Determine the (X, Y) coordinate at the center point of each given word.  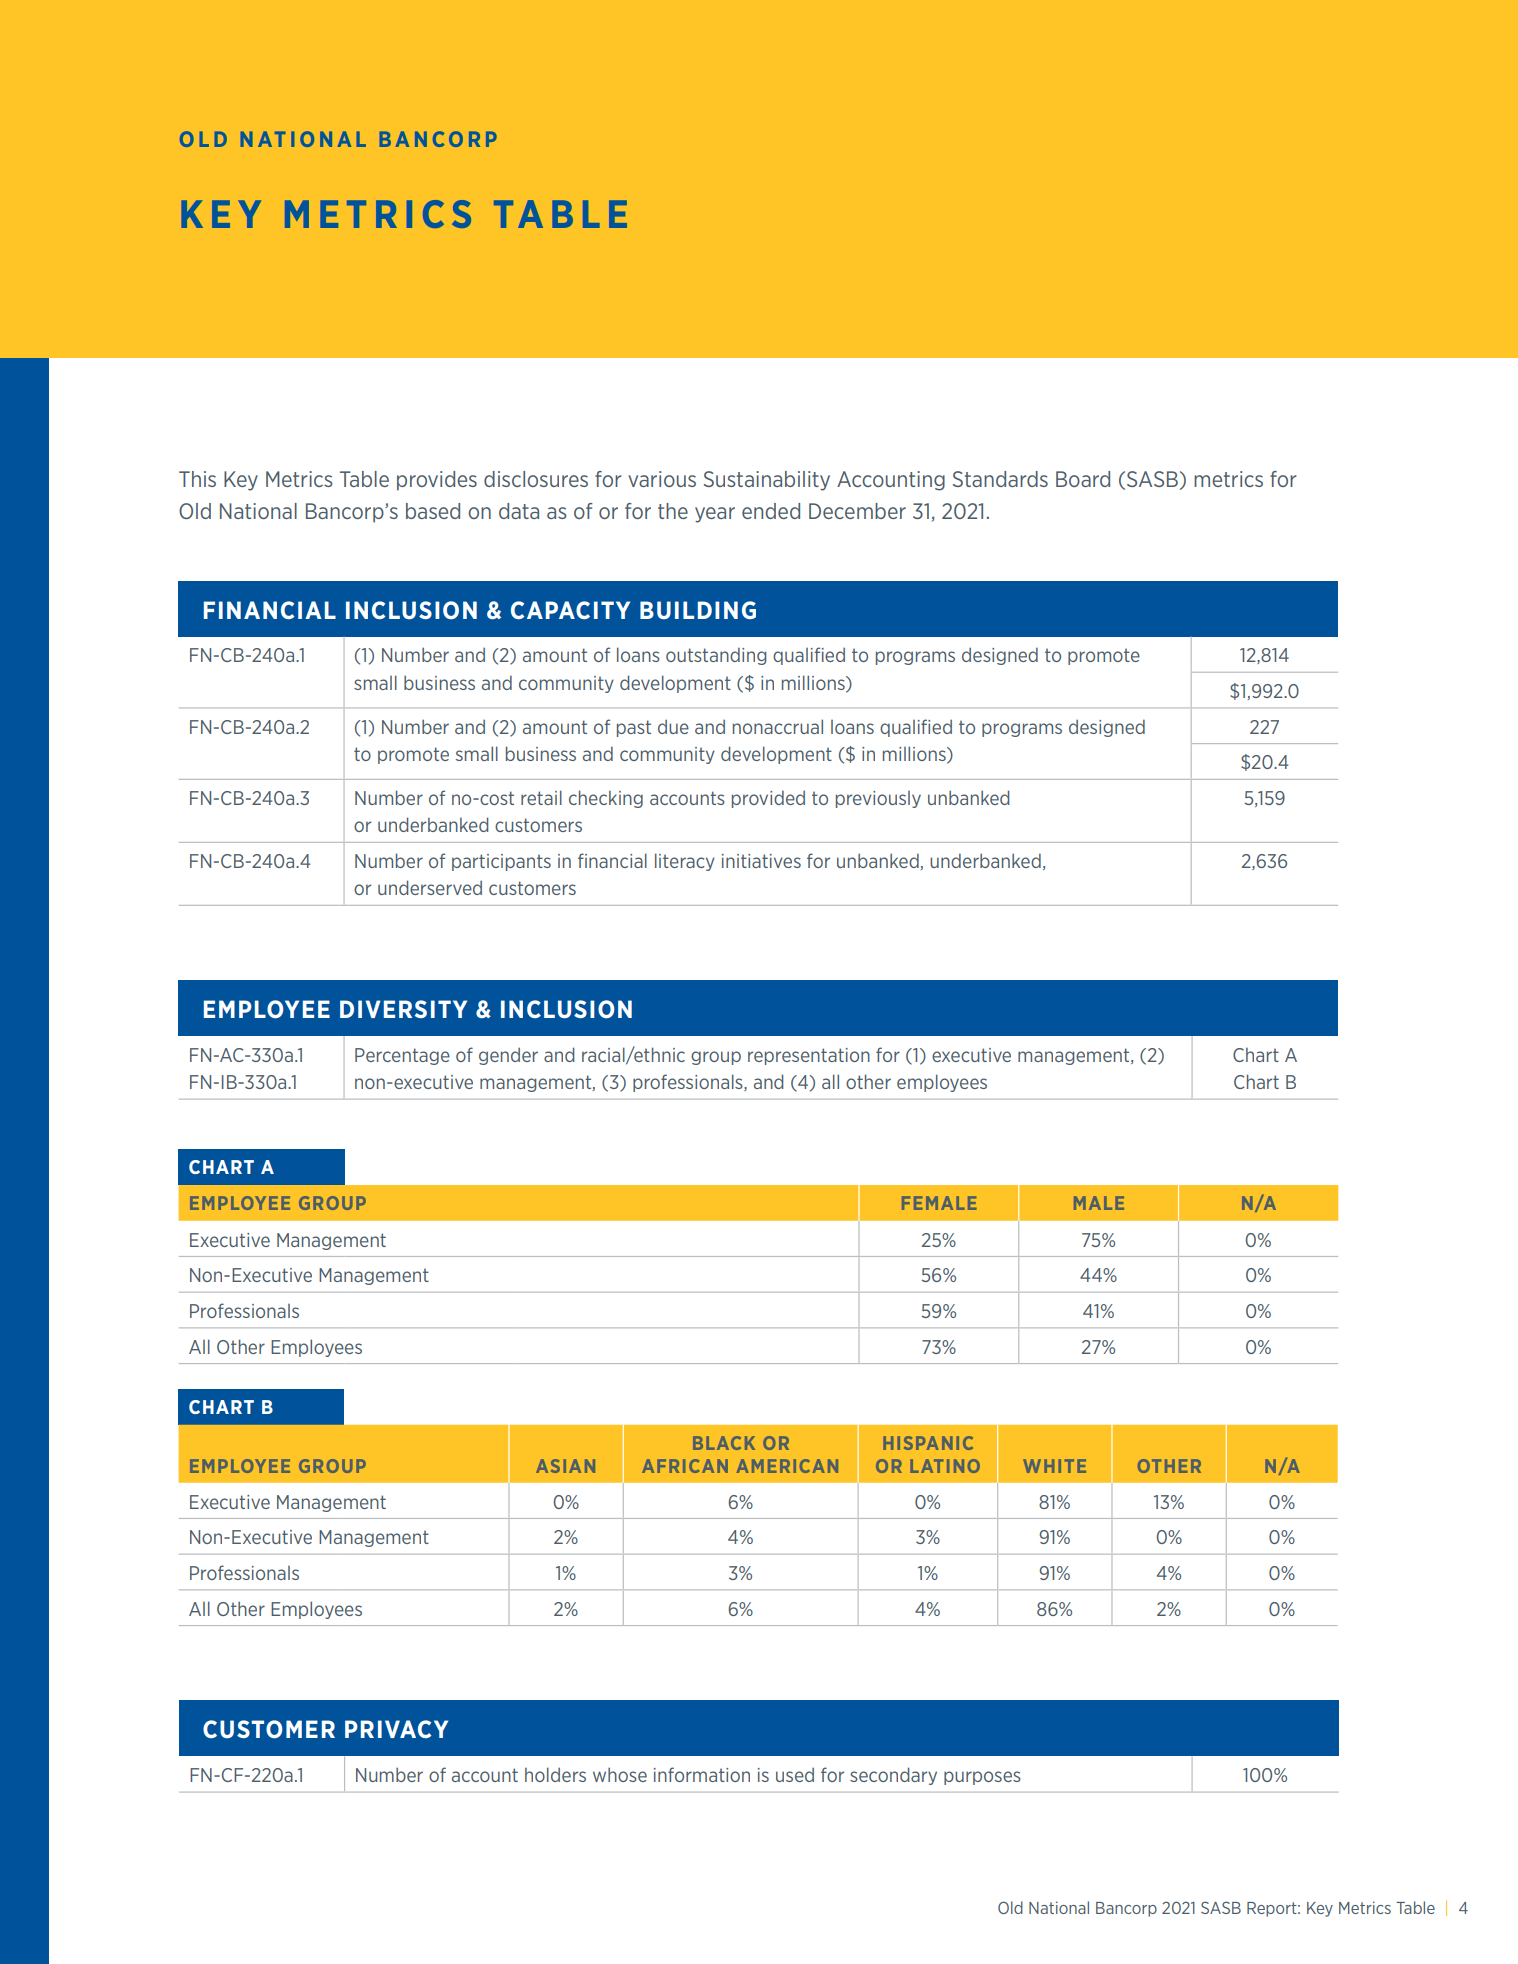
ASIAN (565, 1466)
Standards (1000, 479)
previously (878, 799)
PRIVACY (396, 1729)
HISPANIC (928, 1443)
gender (508, 1056)
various (662, 479)
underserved (430, 887)
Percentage (402, 1056)
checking (606, 799)
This (197, 479)
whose (620, 1774)
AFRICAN (685, 1466)
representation (809, 1056)
